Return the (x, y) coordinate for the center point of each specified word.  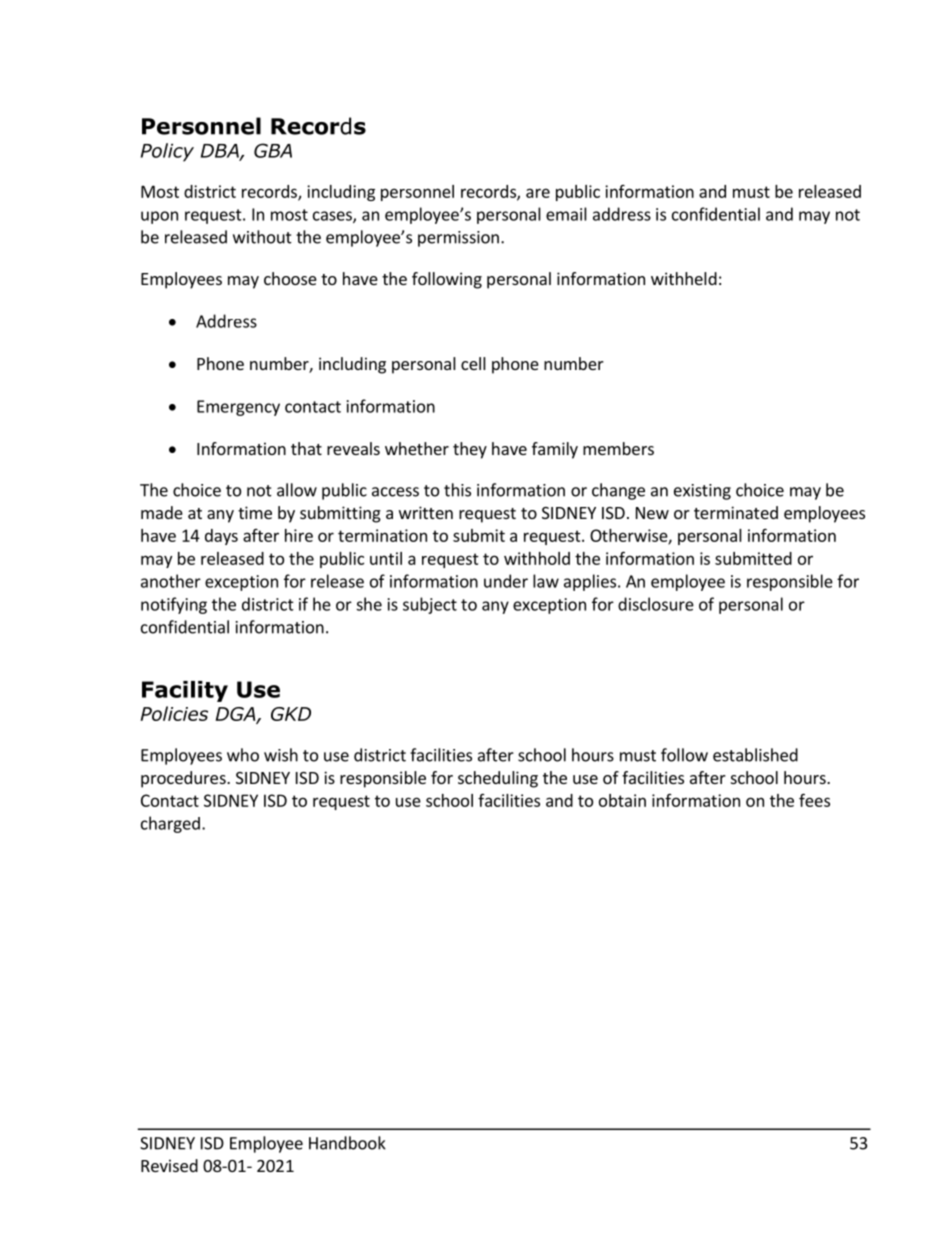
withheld (684, 278)
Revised (169, 1165)
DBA (221, 152)
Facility (185, 691)
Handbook (347, 1143)
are (538, 193)
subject (430, 605)
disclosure (656, 604)
